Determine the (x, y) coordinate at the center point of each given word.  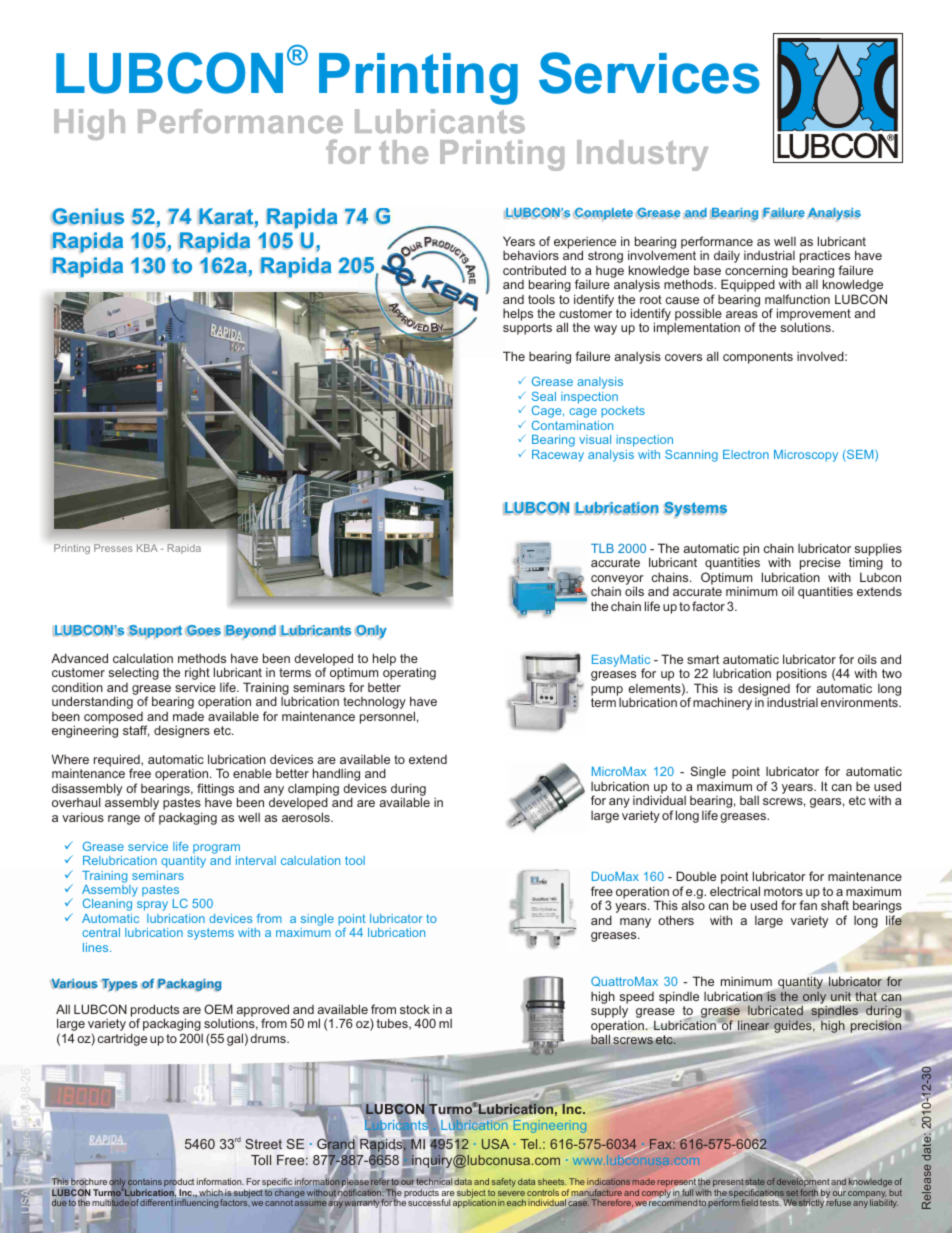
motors (783, 891)
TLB (602, 548)
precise (820, 565)
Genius (87, 216)
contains (145, 1182)
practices (825, 258)
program (216, 849)
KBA (147, 548)
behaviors (531, 255)
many (635, 923)
